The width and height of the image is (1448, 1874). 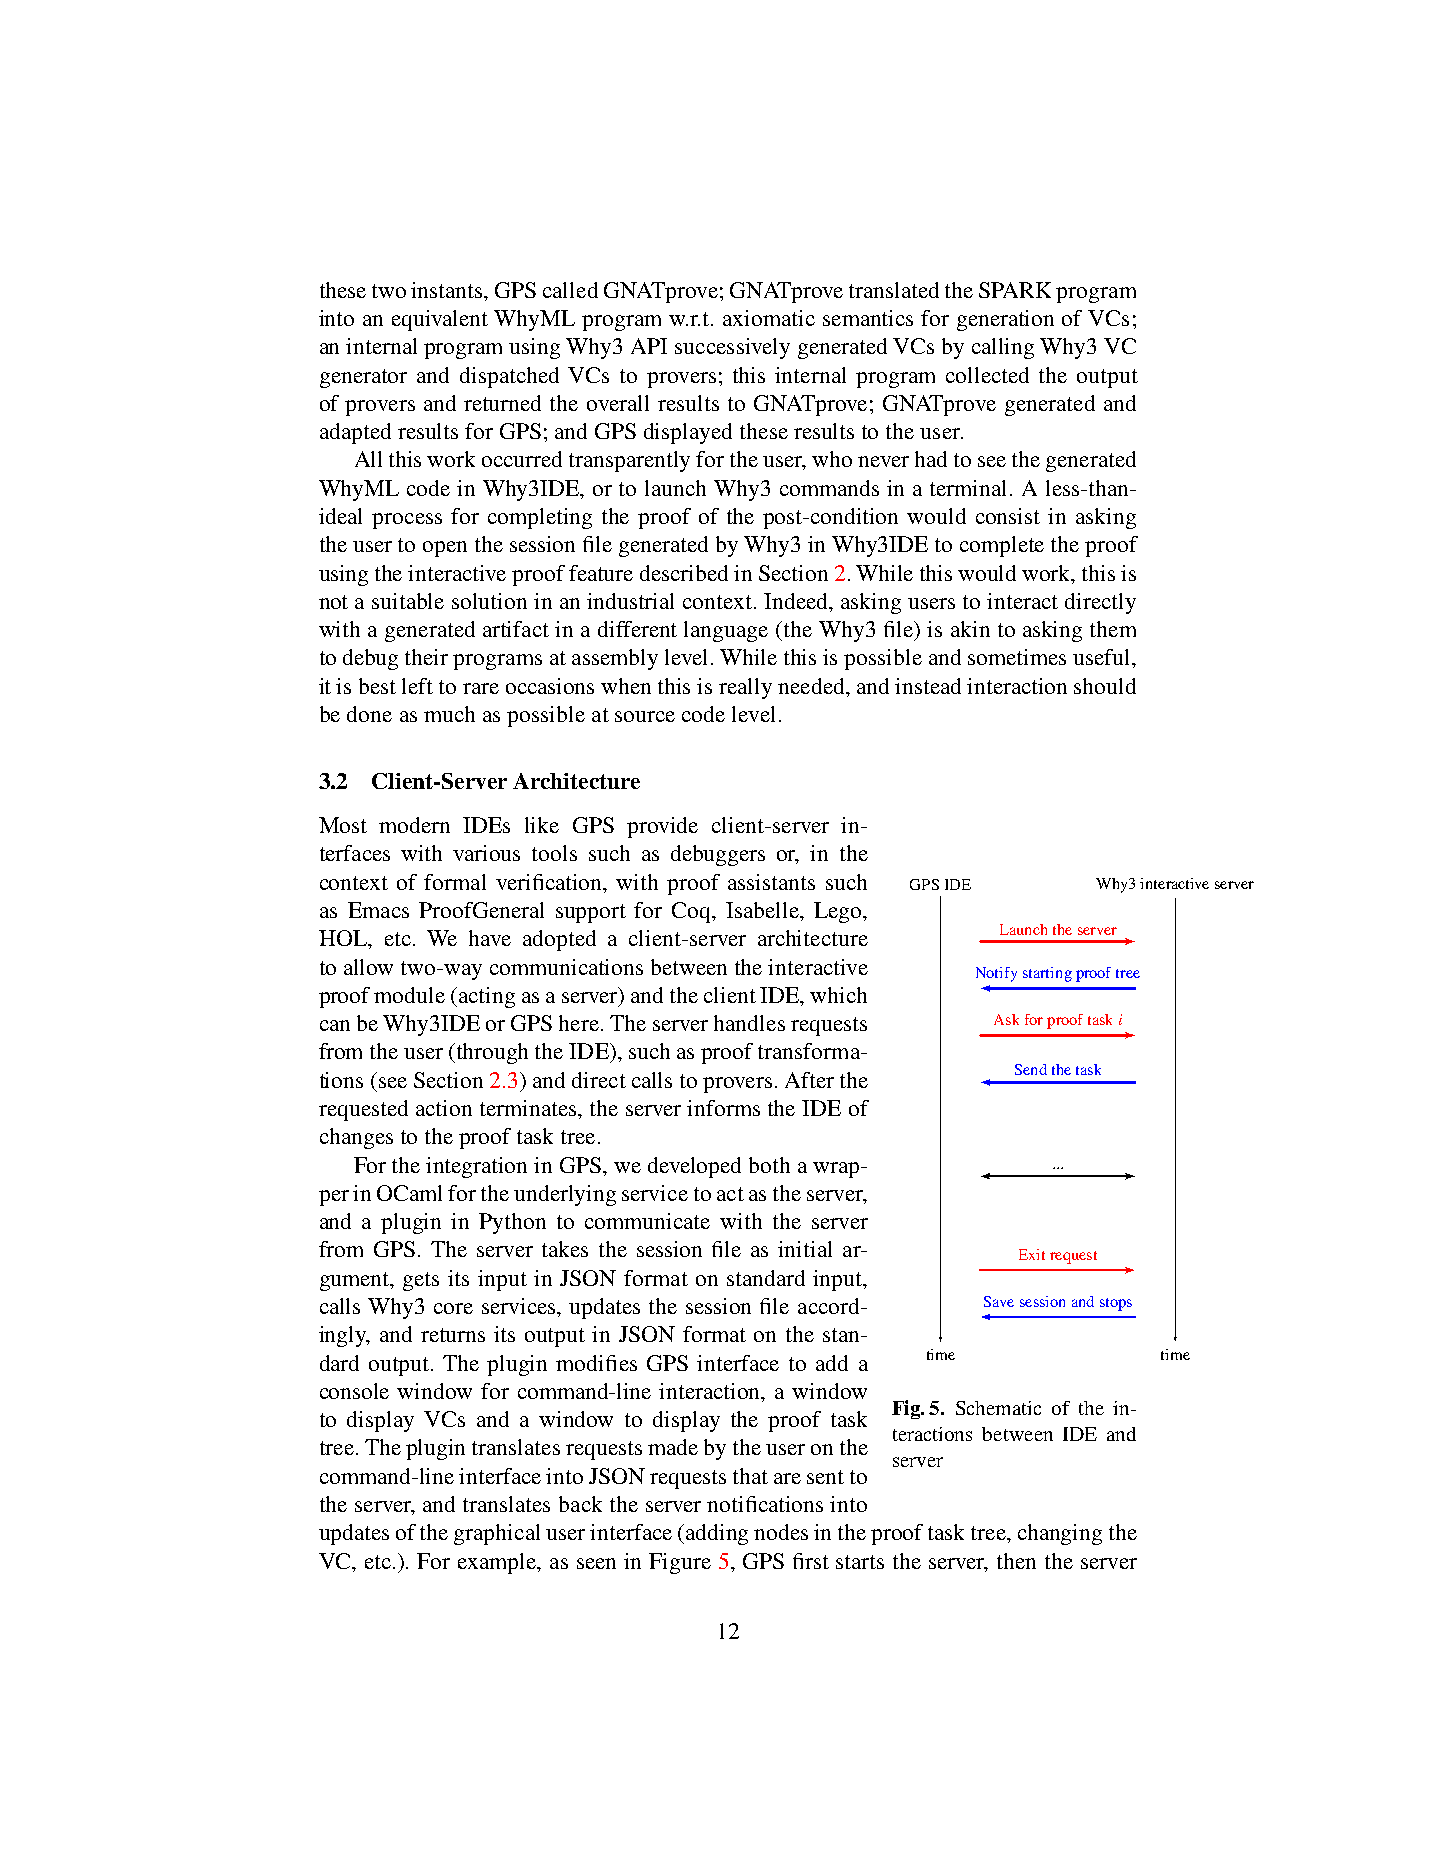 I want to click on equivalent, so click(x=440, y=320).
